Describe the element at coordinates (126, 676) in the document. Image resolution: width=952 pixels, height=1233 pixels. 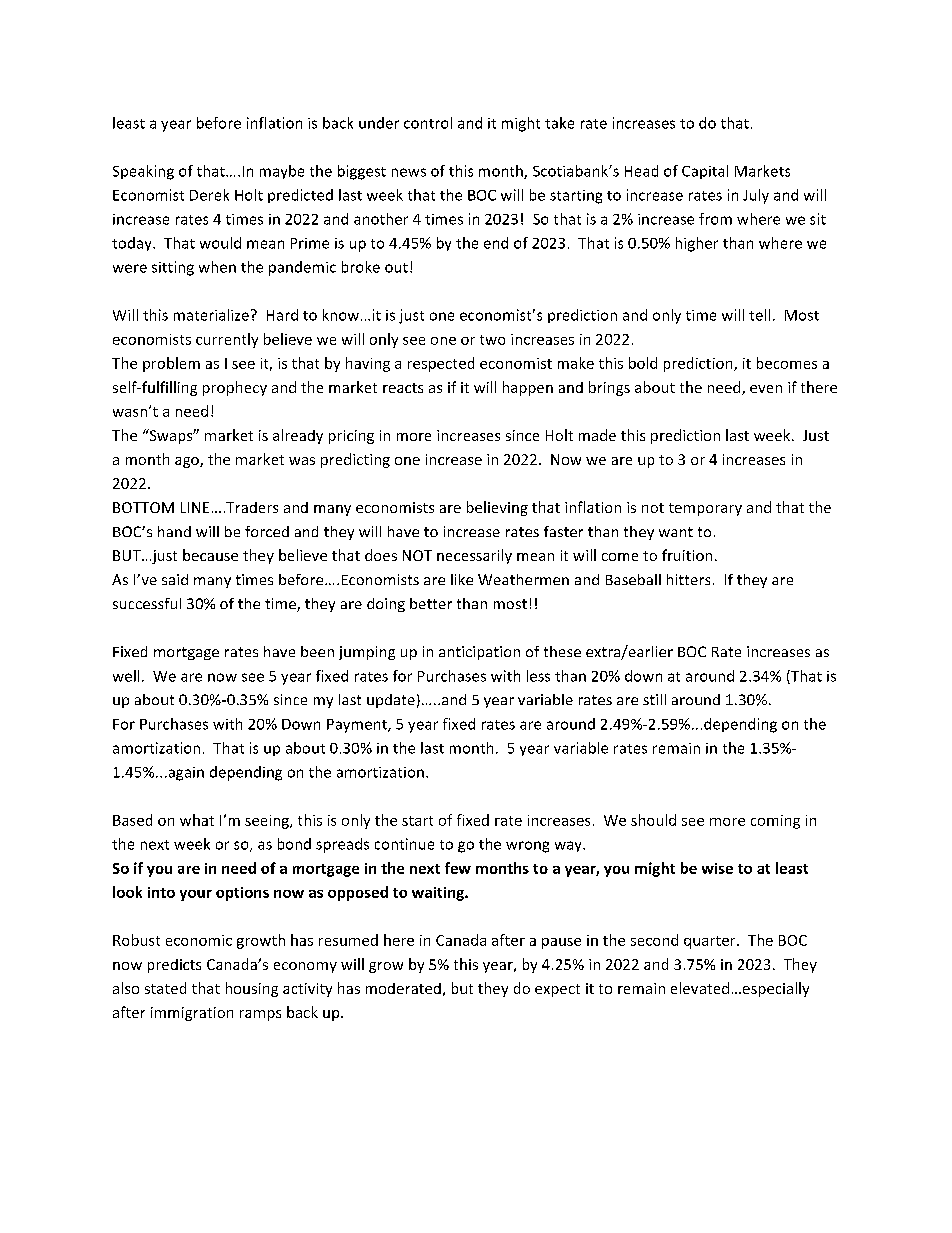
I see `well` at that location.
